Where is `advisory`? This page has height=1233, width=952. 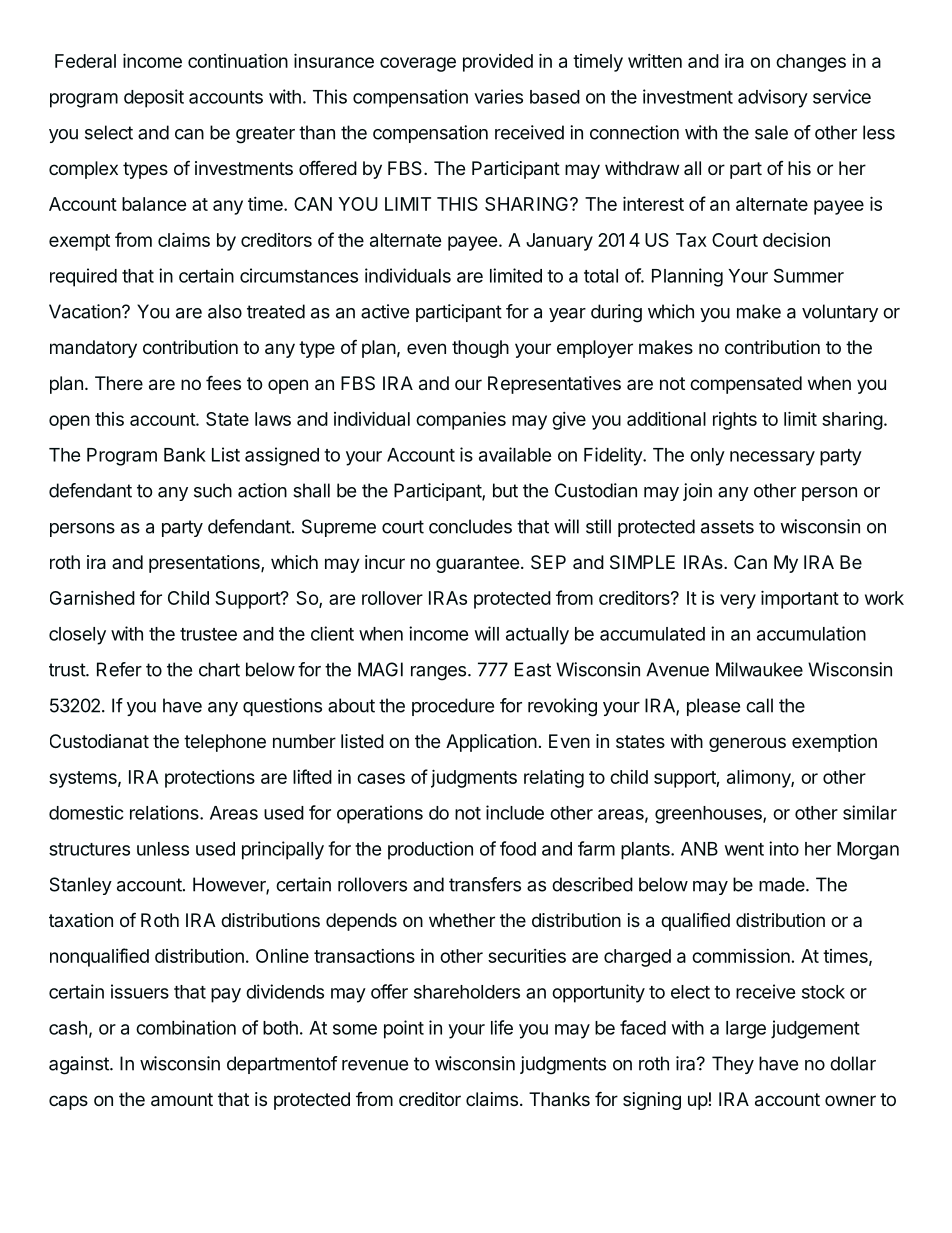 advisory is located at coordinates (773, 98).
